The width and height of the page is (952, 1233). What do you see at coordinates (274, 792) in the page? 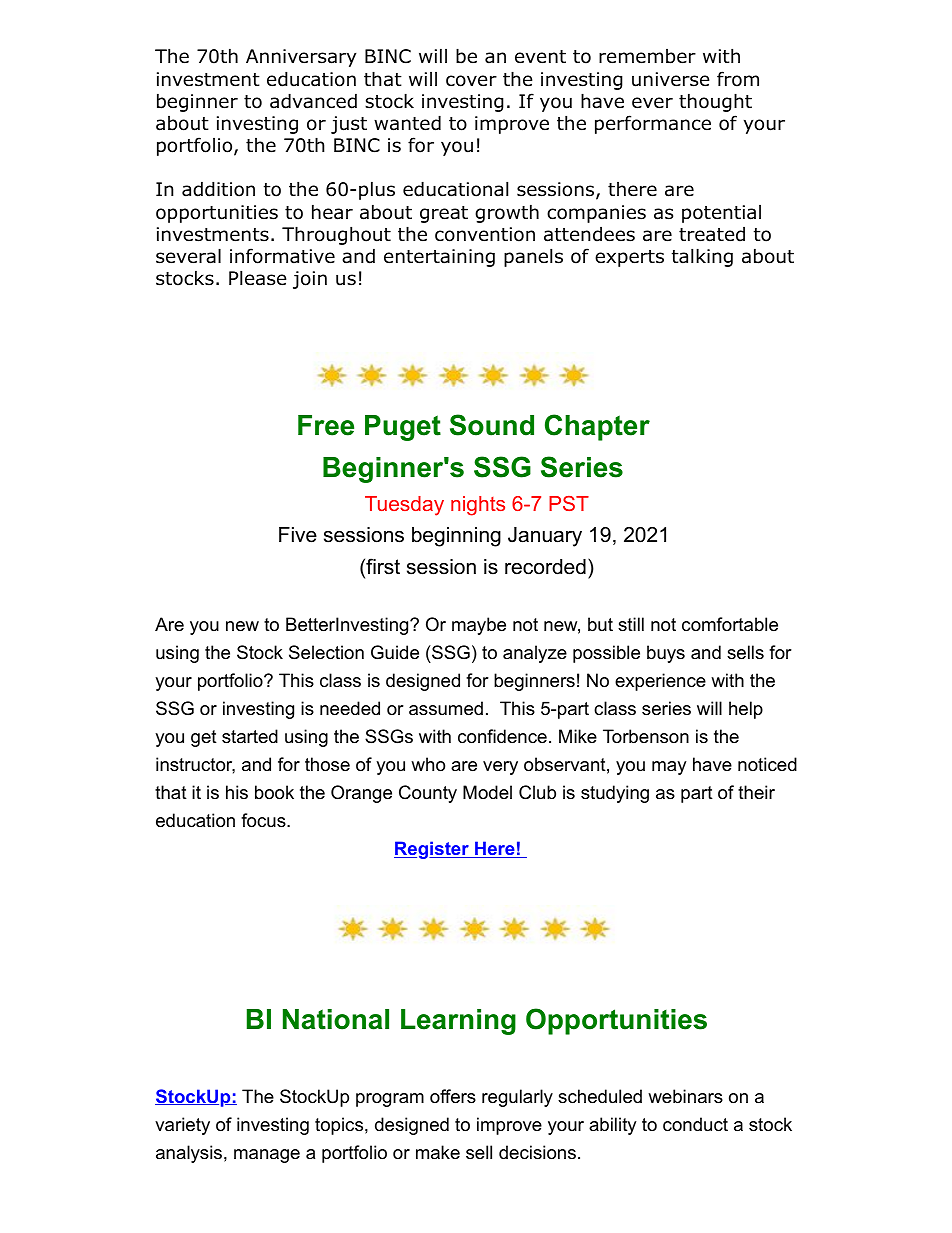
I see `book` at bounding box center [274, 792].
